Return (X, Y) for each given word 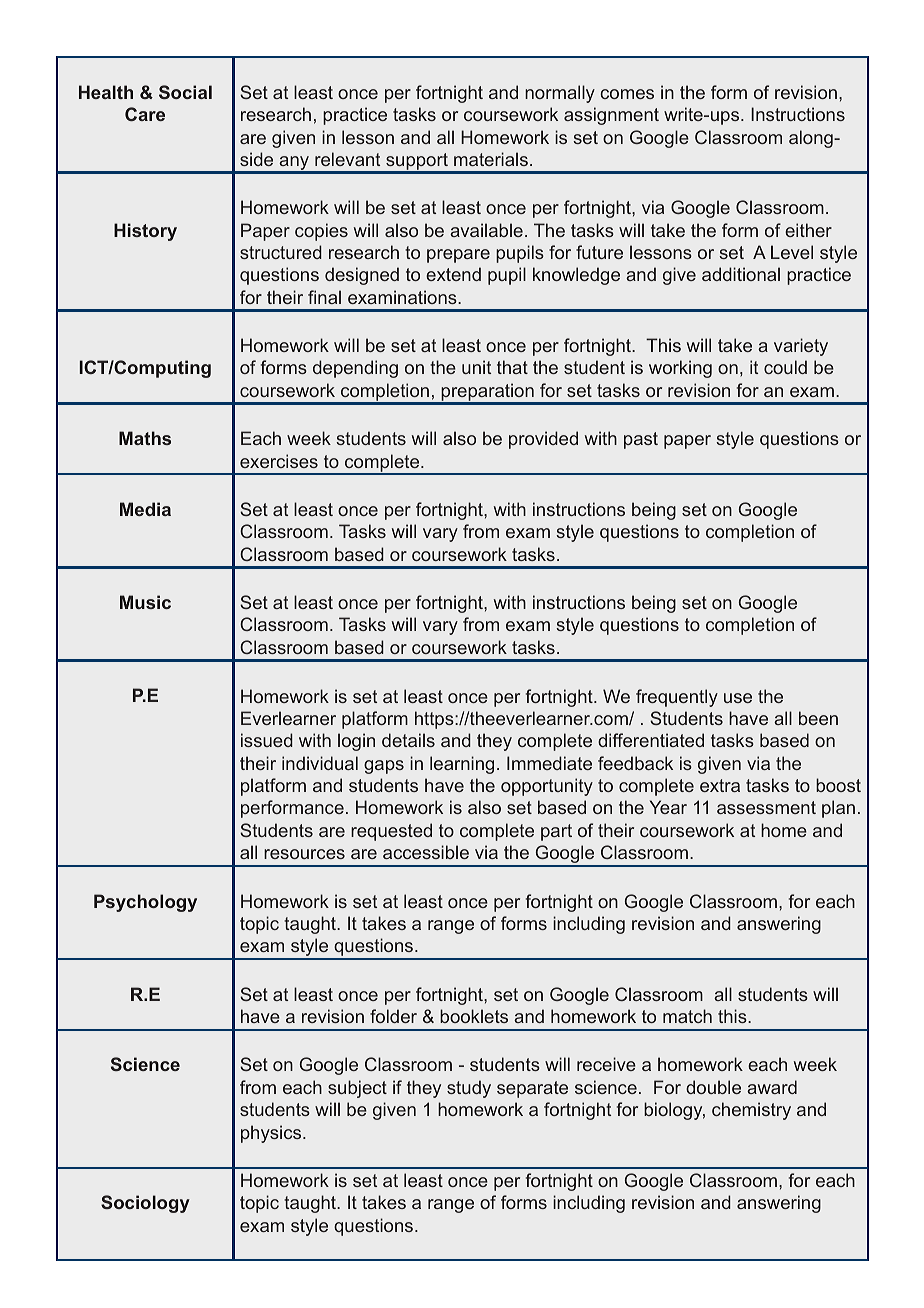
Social (185, 92)
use (738, 698)
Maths (145, 438)
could (785, 367)
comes (627, 94)
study (469, 1089)
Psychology (145, 903)
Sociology (145, 1204)
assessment (766, 807)
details (408, 740)
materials (491, 159)
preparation (487, 393)
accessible (426, 852)
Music (145, 602)
